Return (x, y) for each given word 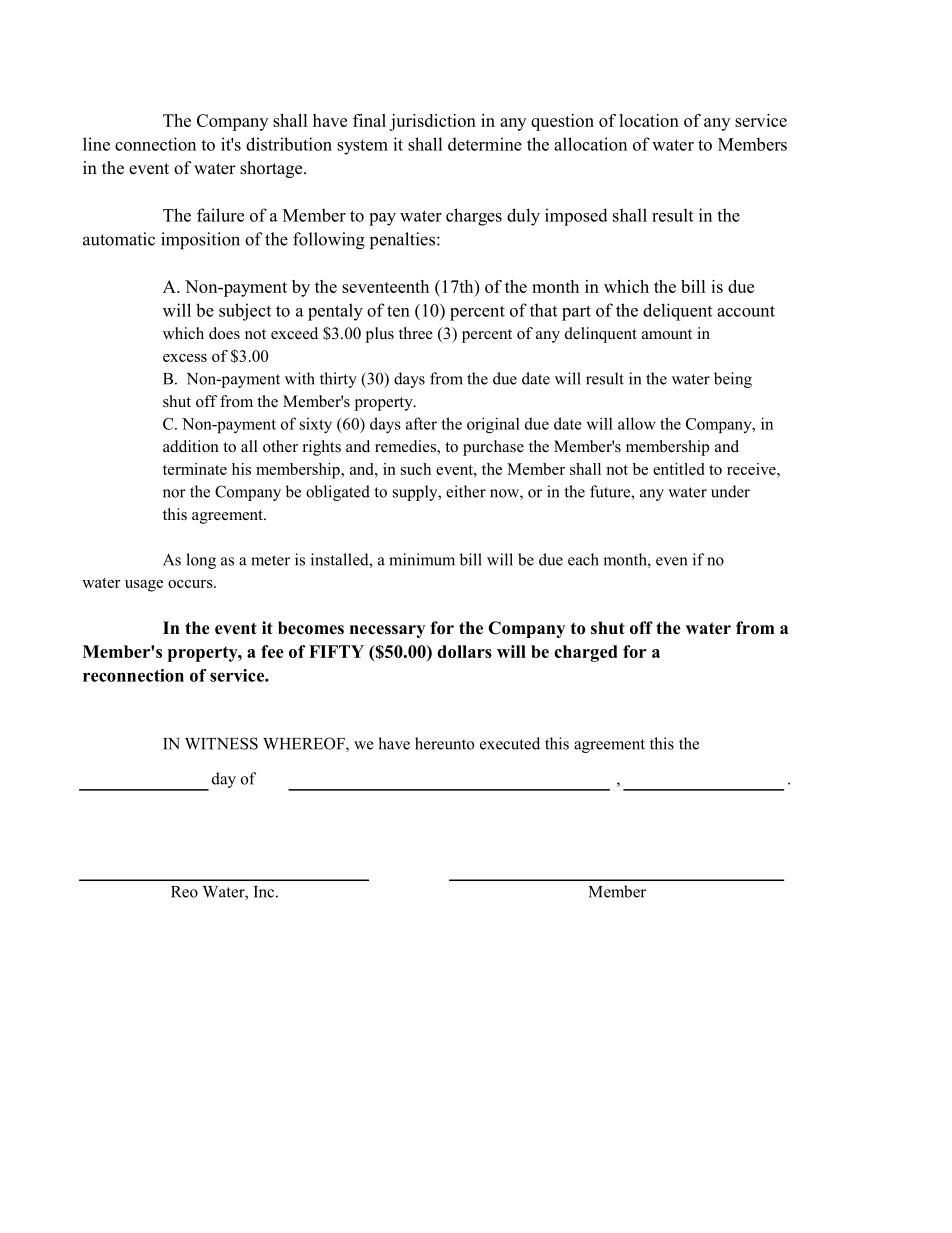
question (562, 122)
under (730, 491)
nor (174, 493)
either (466, 491)
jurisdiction (432, 122)
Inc (264, 892)
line (96, 144)
